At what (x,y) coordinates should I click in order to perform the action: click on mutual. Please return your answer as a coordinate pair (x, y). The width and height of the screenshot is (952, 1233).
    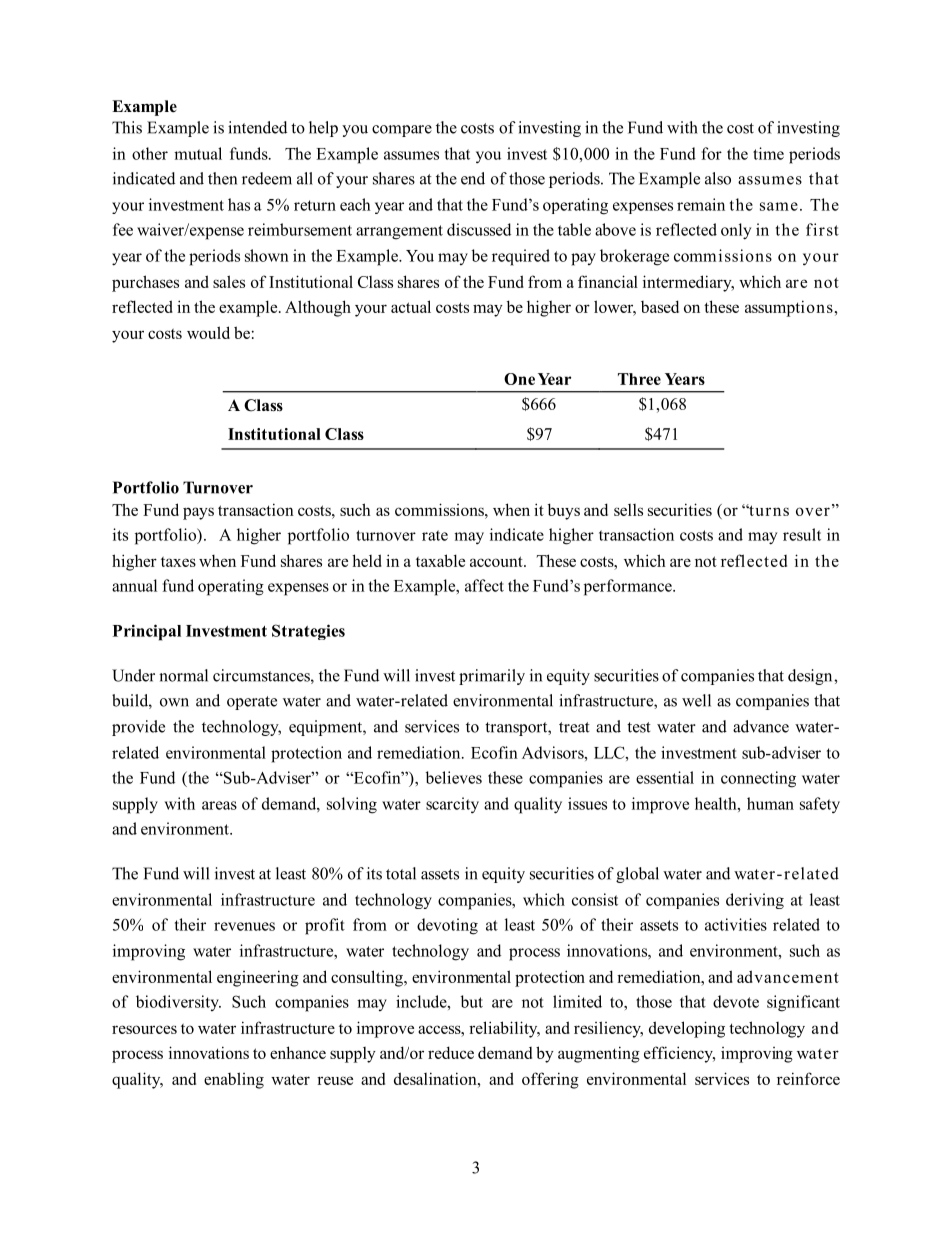
    Looking at the image, I should click on (198, 153).
